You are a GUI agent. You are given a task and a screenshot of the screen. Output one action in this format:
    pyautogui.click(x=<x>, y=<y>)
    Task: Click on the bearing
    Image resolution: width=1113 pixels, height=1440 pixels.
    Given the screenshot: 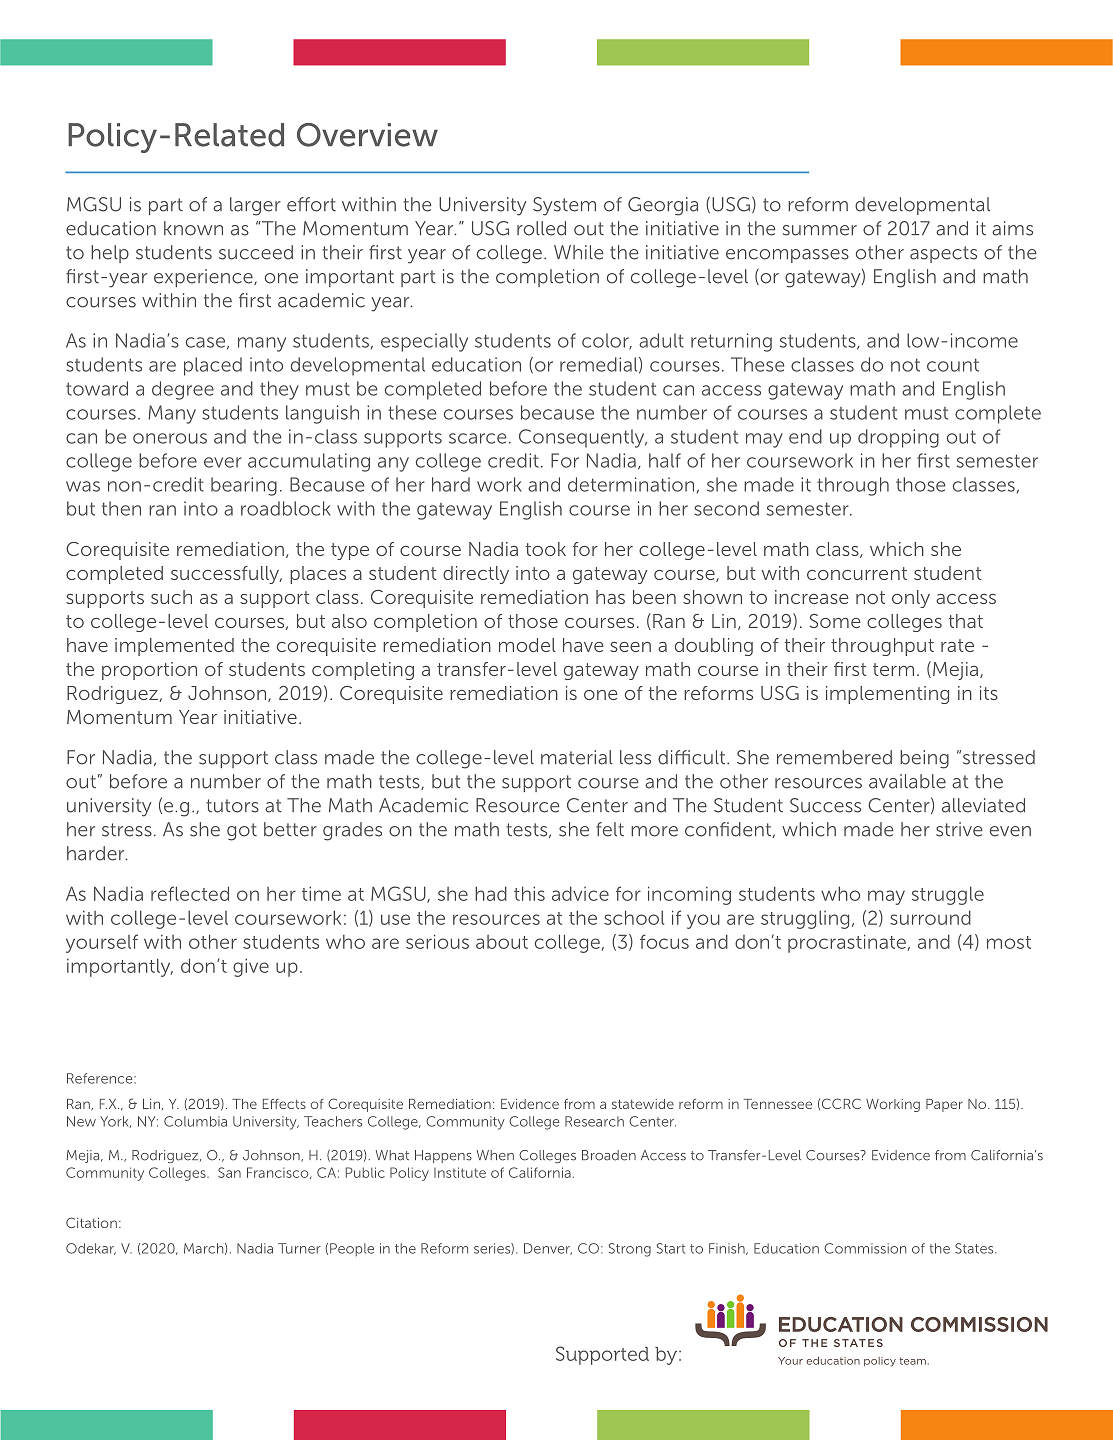 What is the action you would take?
    pyautogui.click(x=244, y=486)
